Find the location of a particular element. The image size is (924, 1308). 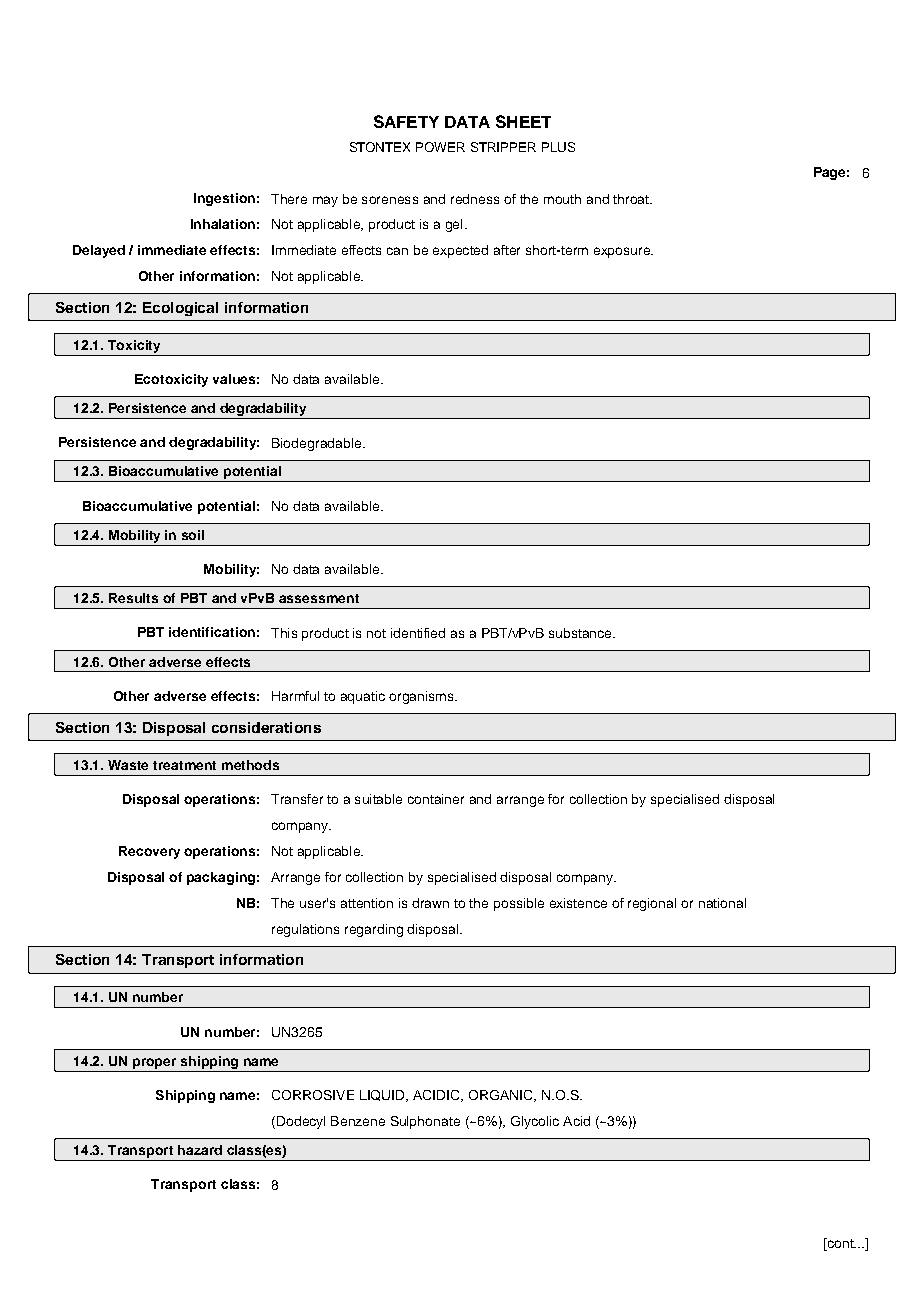

treatment is located at coordinates (184, 765).
